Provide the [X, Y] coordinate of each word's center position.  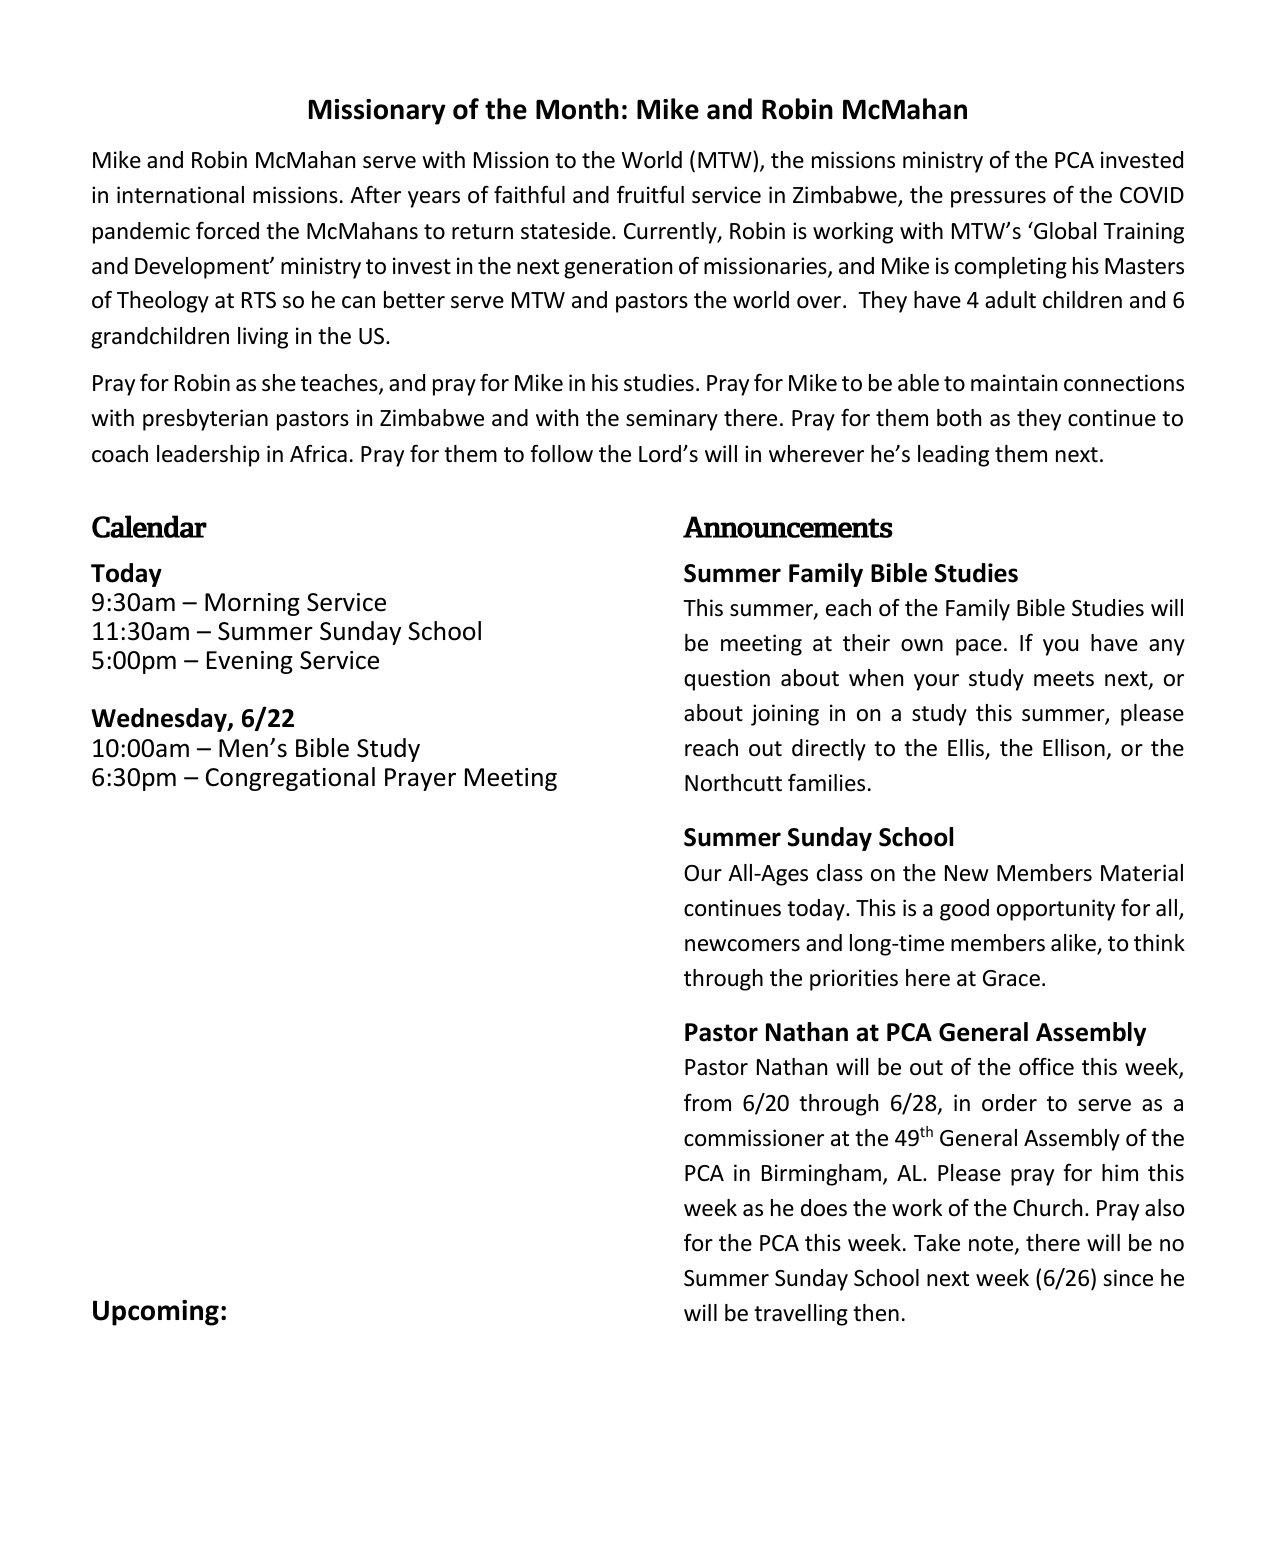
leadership [208, 456]
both [959, 418]
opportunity [1056, 910]
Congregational [290, 779]
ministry [943, 162]
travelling [801, 1315]
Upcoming [156, 1313]
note [992, 1245]
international [180, 195]
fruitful [650, 194]
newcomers [742, 945]
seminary [672, 420]
